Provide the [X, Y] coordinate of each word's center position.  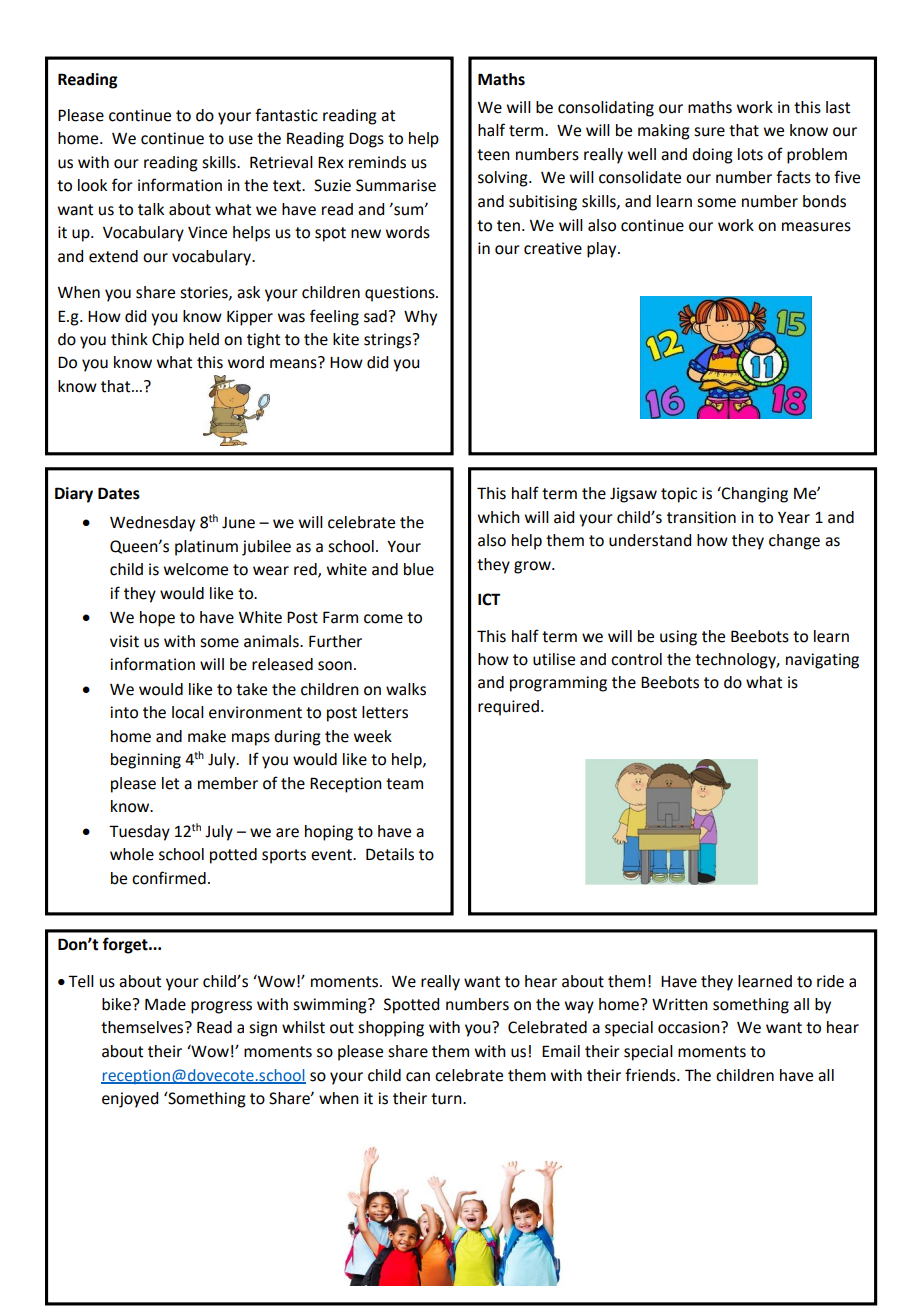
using [678, 638]
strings [389, 341]
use [241, 140]
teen [493, 155]
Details [390, 854]
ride [830, 981]
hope [157, 619]
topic [679, 495]
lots [750, 154]
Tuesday [139, 833]
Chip [168, 341]
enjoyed [130, 1100]
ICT [489, 599]
